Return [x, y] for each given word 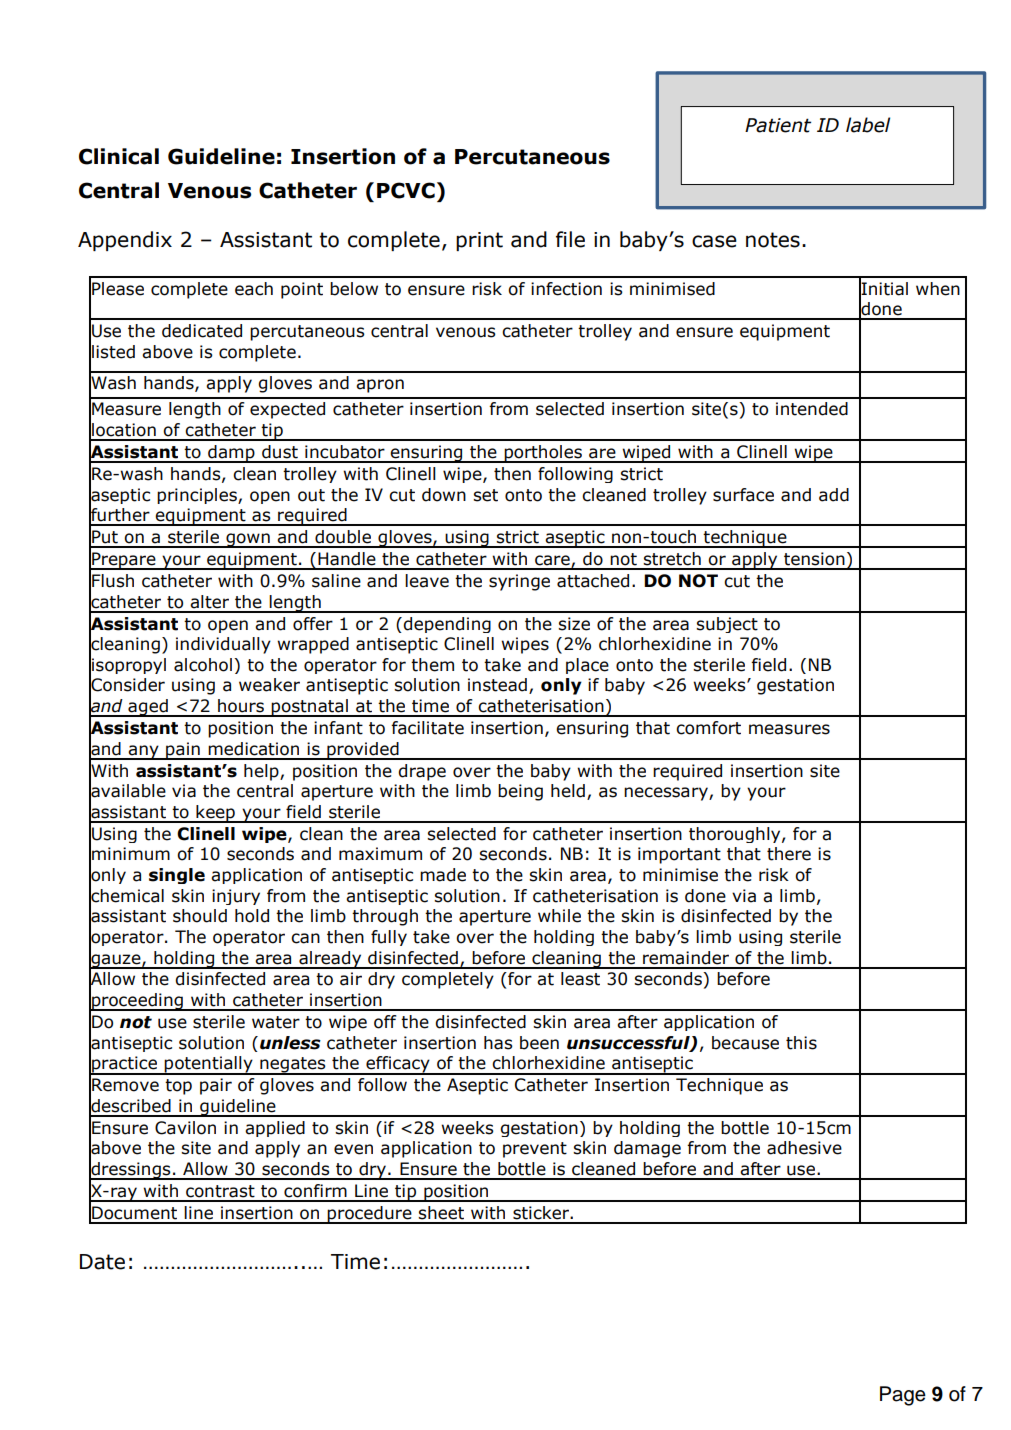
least [580, 979]
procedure [370, 1215]
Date [102, 1262]
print [479, 241]
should [200, 916]
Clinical [119, 156]
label [868, 125]
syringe [519, 582]
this [801, 1043]
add [834, 495]
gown [248, 540]
